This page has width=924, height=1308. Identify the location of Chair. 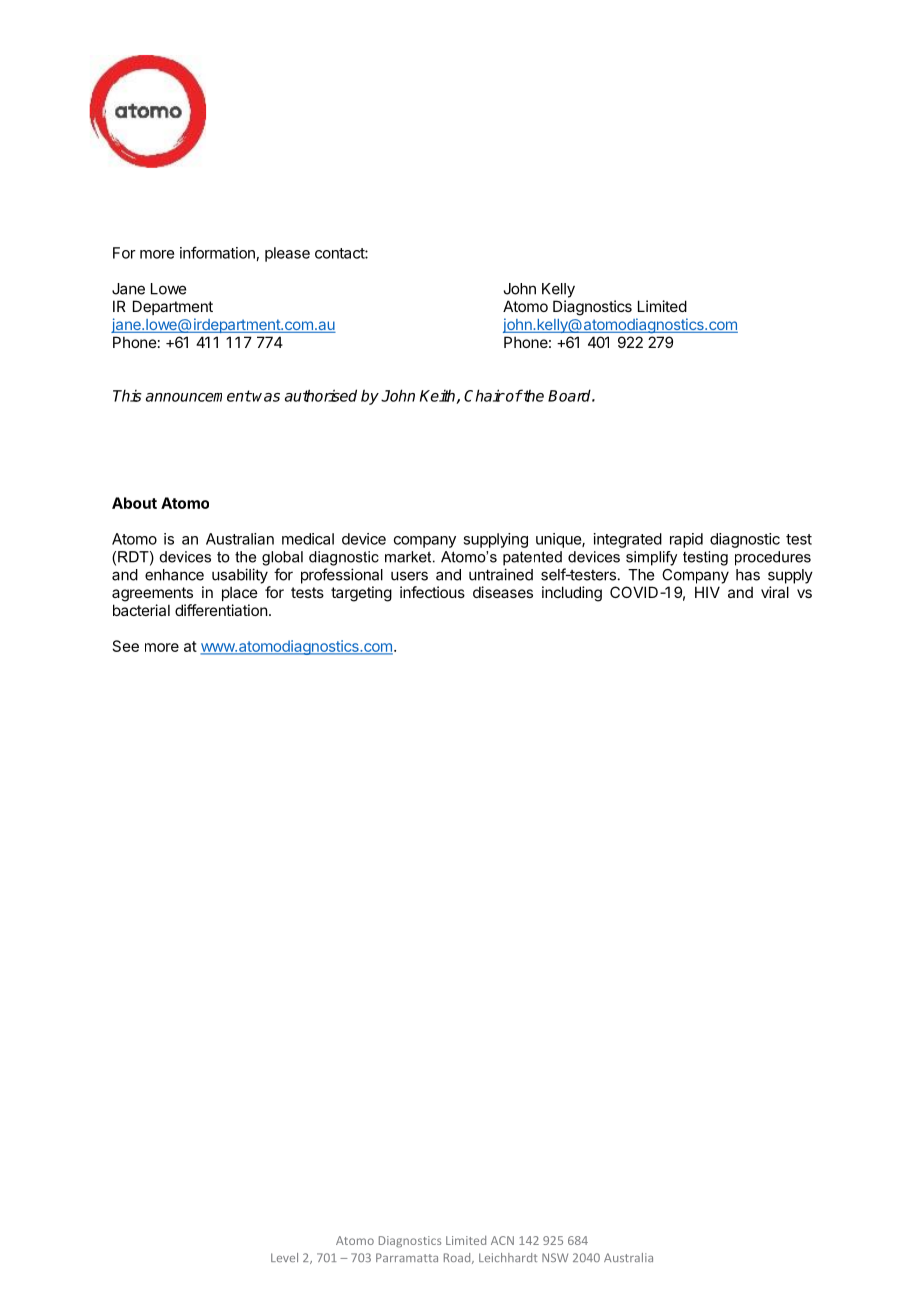
(484, 395).
